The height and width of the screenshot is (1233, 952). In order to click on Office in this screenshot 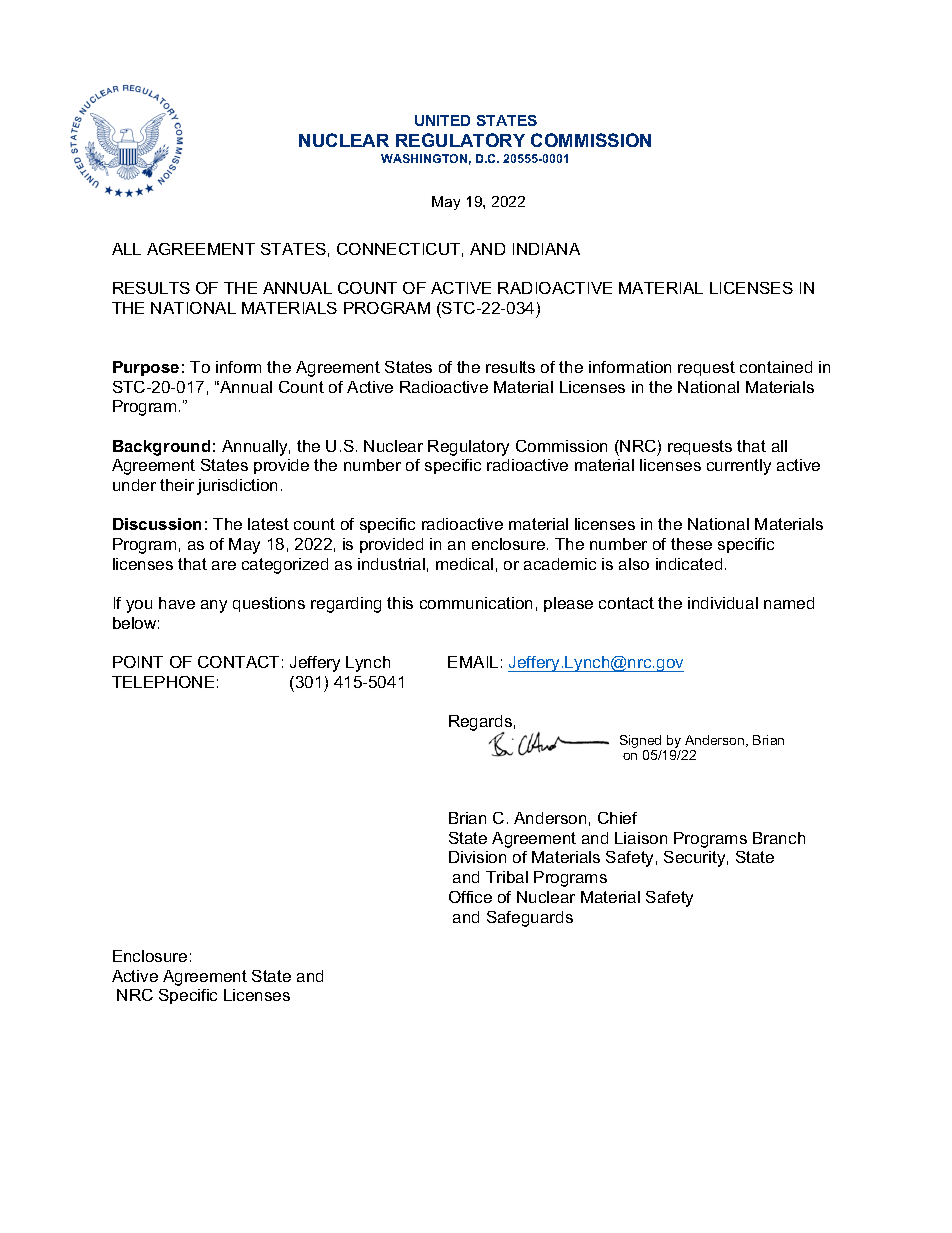, I will do `click(470, 897)`.
